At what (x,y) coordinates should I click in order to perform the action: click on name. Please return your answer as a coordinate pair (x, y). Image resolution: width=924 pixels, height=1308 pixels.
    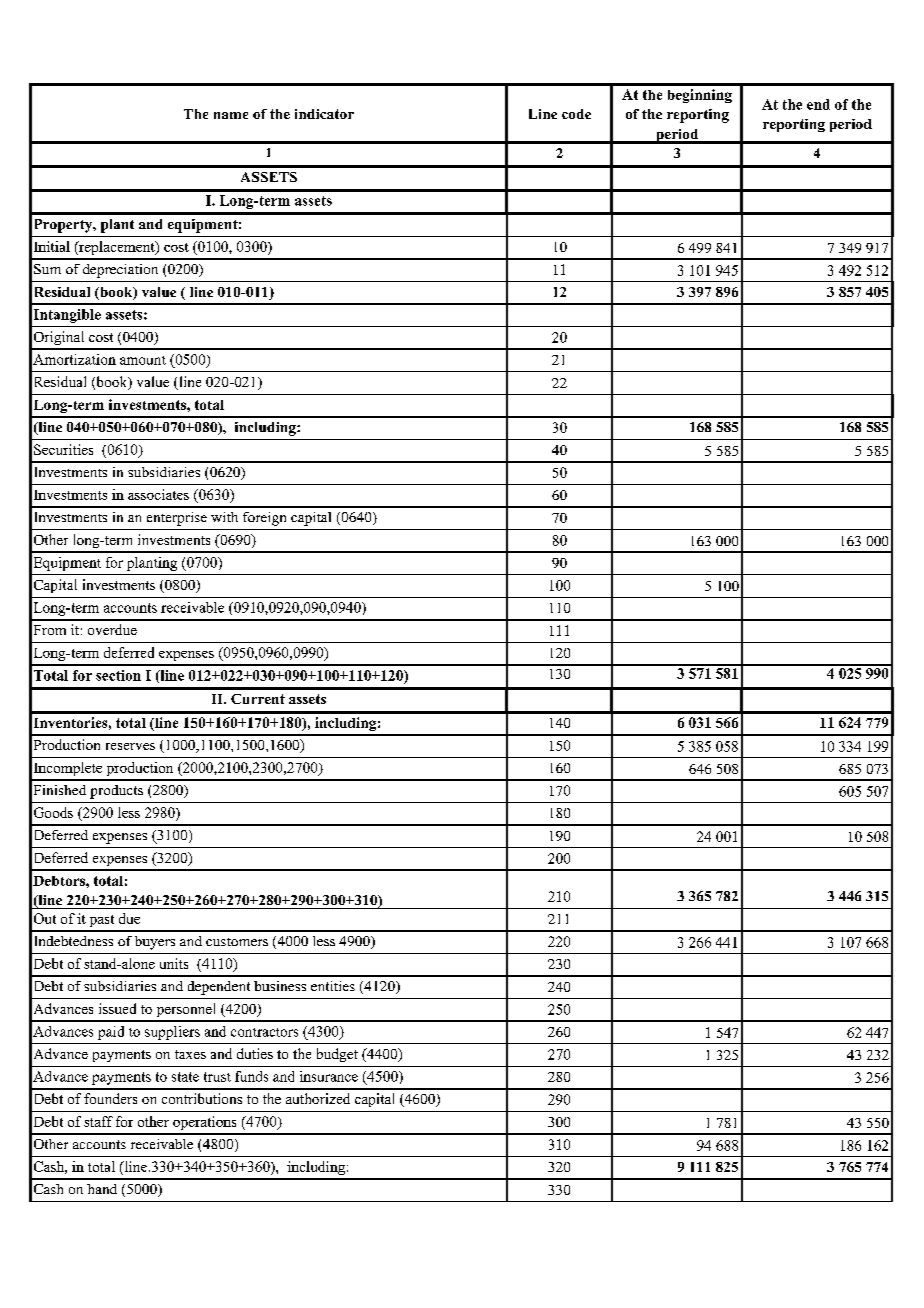
    Looking at the image, I should click on (231, 115).
